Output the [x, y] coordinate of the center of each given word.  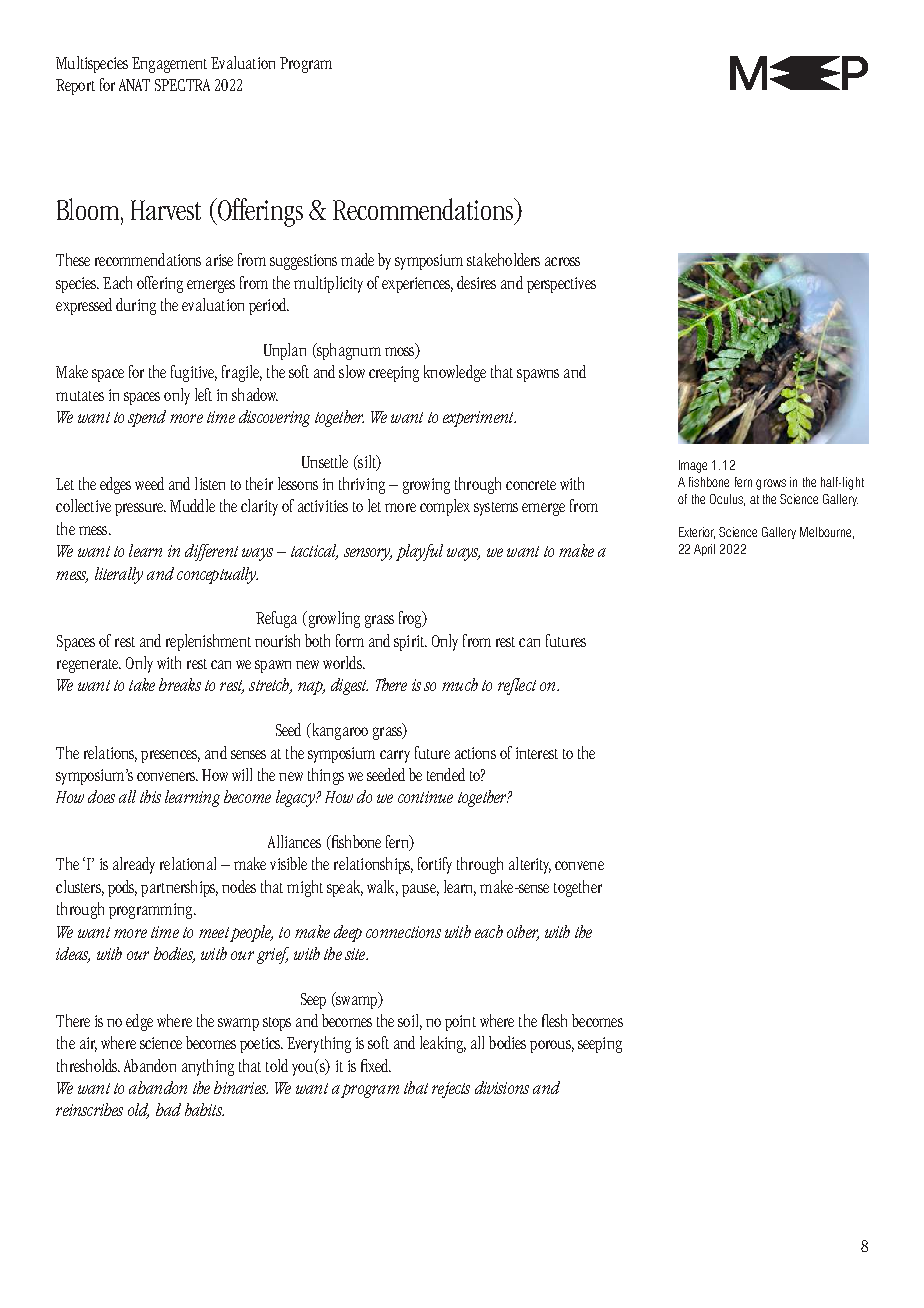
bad [168, 1109]
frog [411, 619]
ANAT [134, 85]
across [562, 261]
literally [119, 575]
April [704, 550]
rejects [451, 1090]
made [357, 259]
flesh [554, 1020]
